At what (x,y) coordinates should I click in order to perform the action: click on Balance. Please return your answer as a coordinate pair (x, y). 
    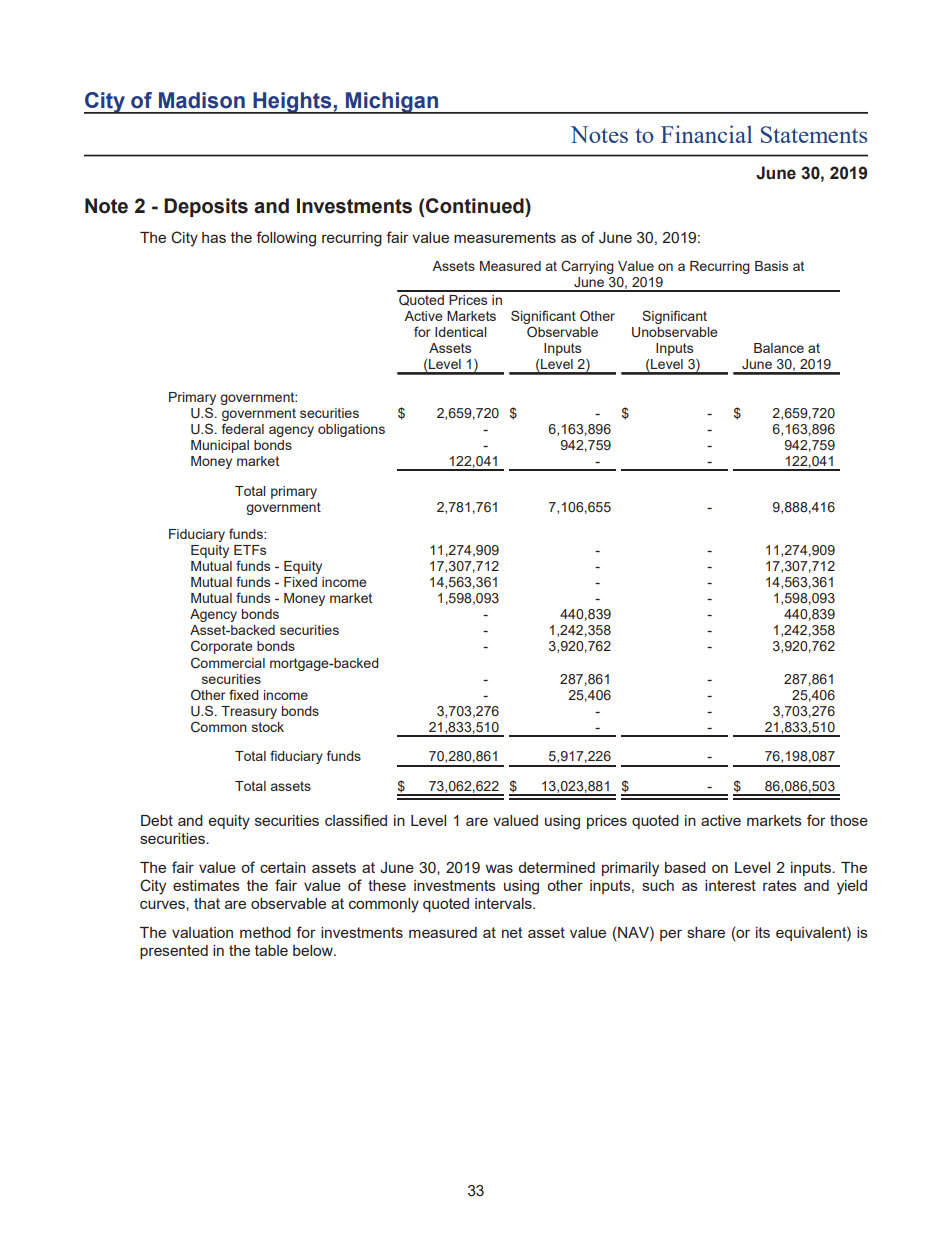
    Looking at the image, I should click on (779, 348).
